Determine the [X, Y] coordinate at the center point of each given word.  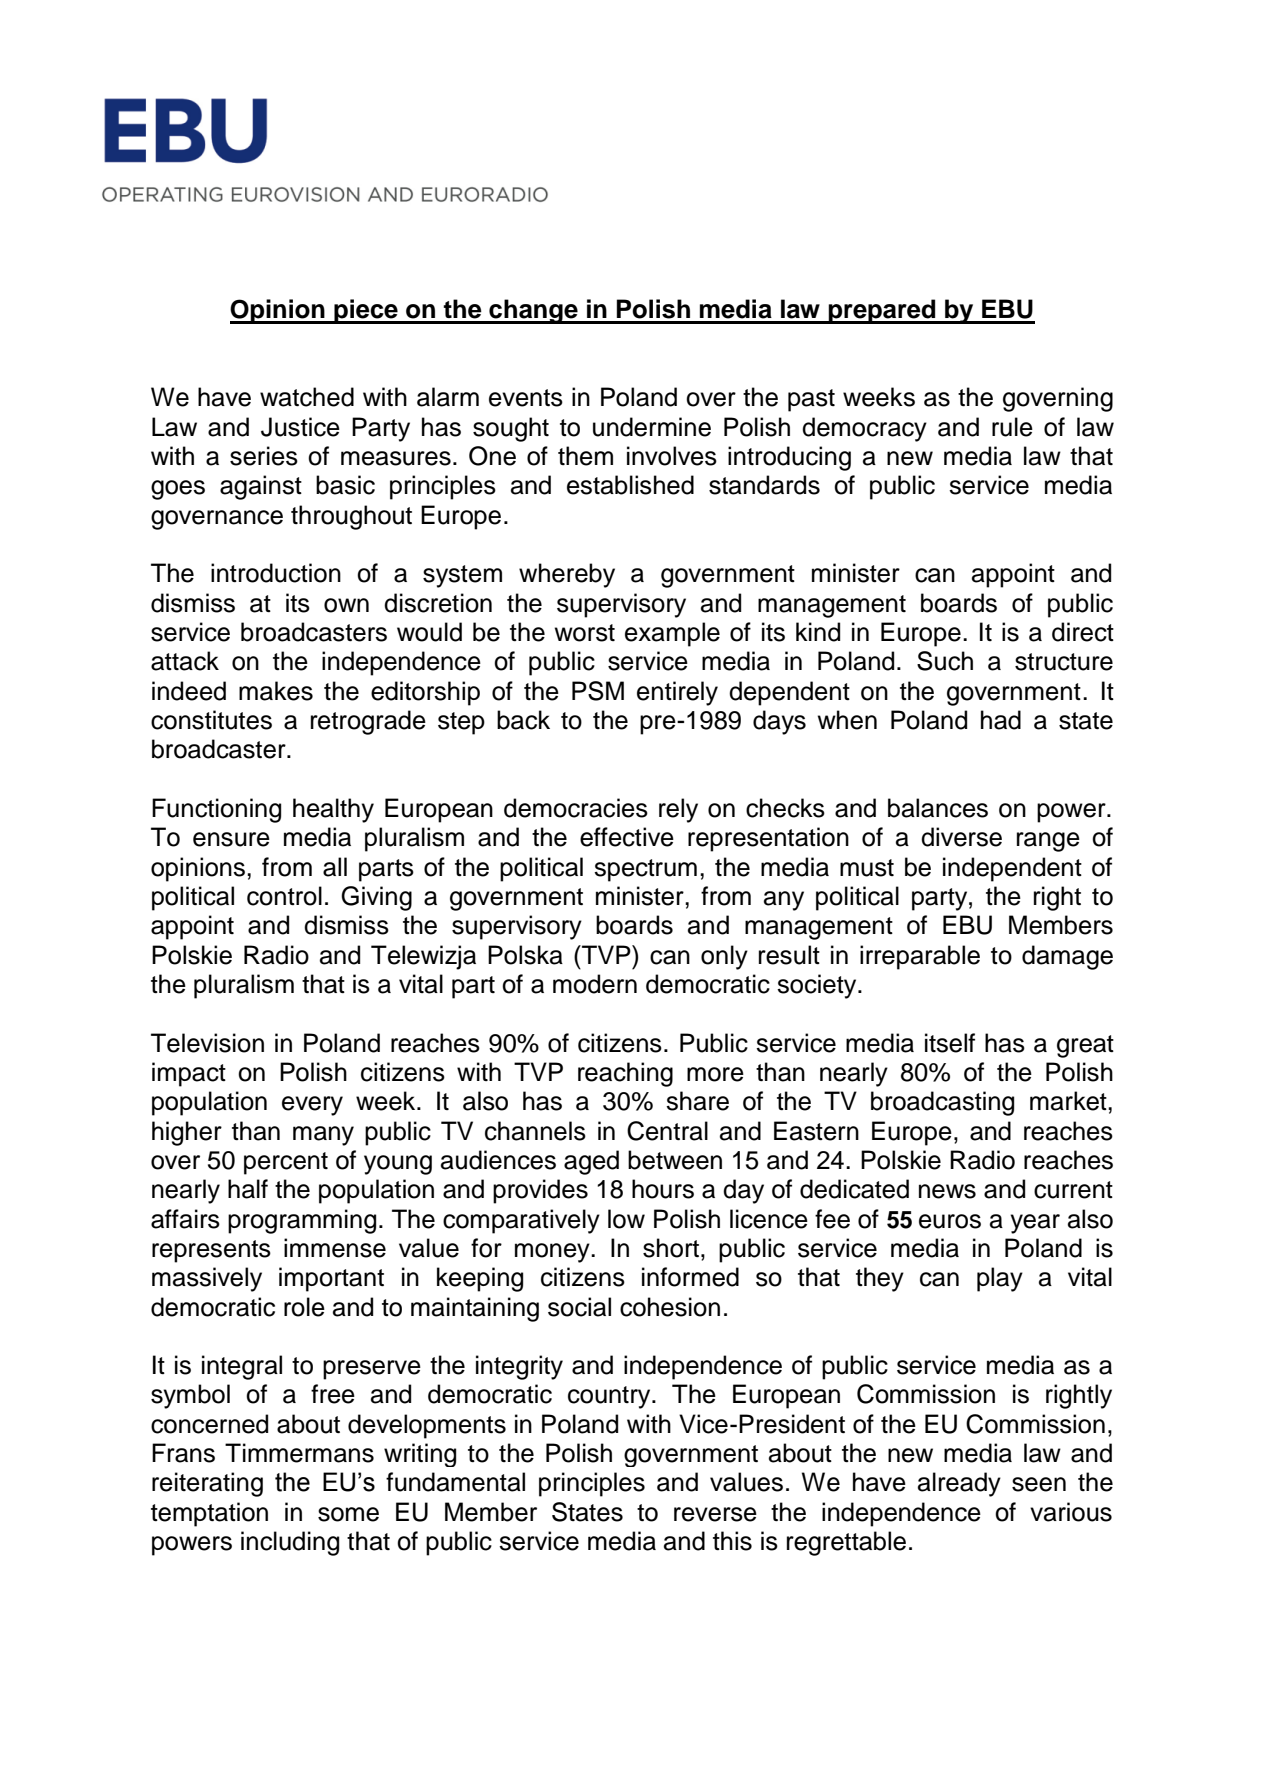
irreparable [920, 957]
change [533, 311]
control [284, 896]
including [290, 1543]
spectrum [645, 870]
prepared [882, 311]
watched [307, 397]
